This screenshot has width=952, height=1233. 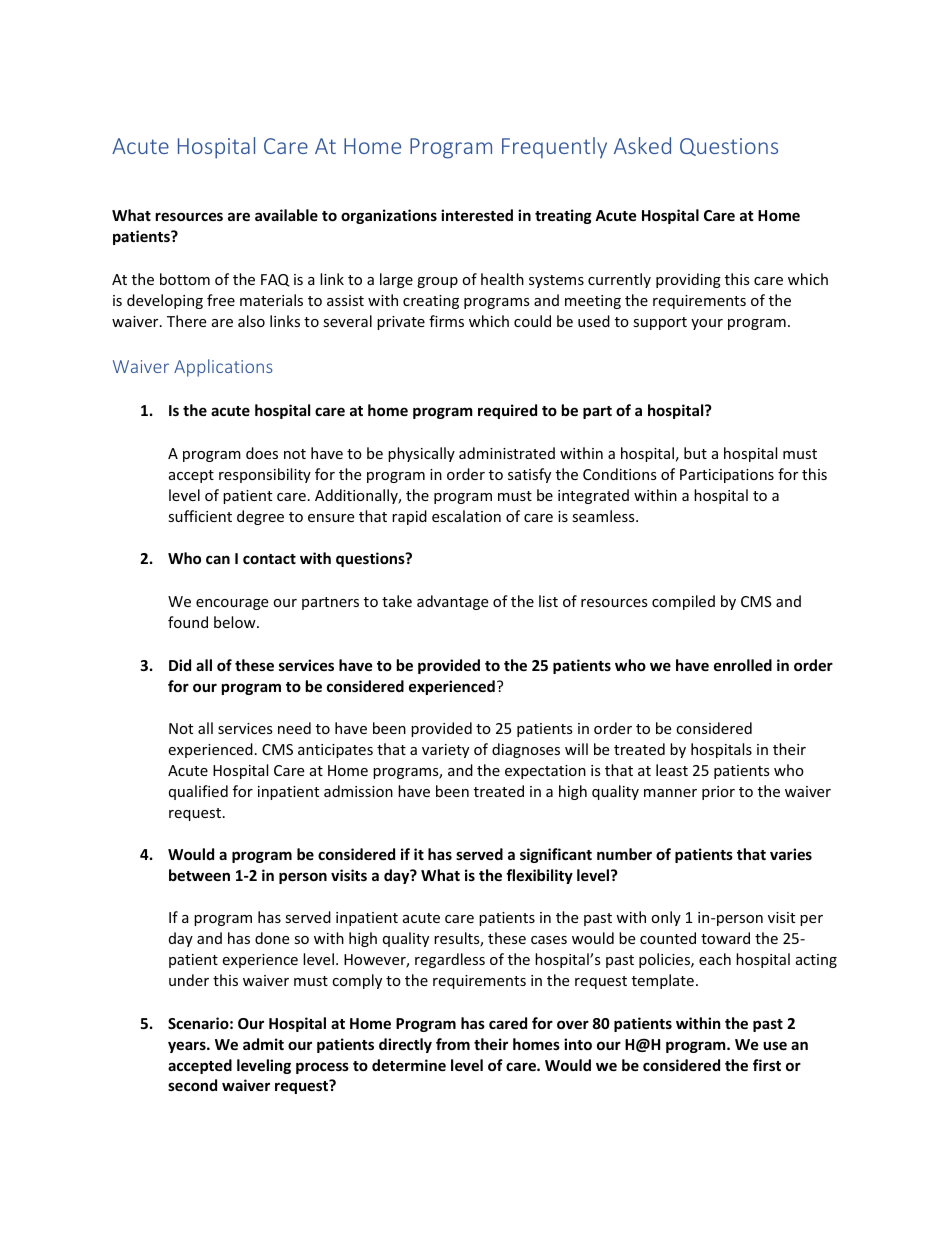 What do you see at coordinates (683, 602) in the screenshot?
I see `compiled` at bounding box center [683, 602].
